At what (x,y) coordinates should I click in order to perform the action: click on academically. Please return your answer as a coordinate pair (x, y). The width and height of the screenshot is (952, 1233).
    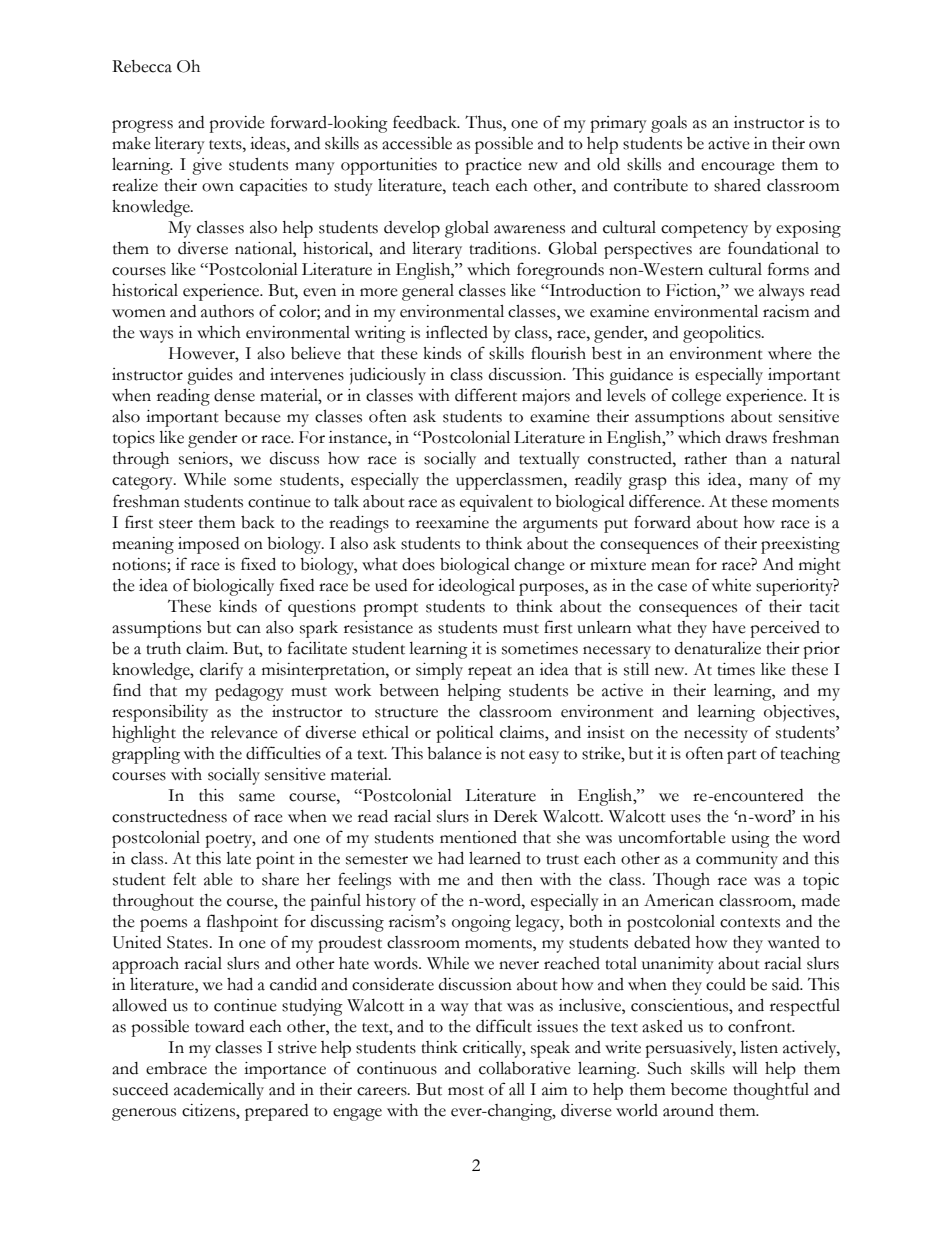
    Looking at the image, I should click on (219, 1091).
